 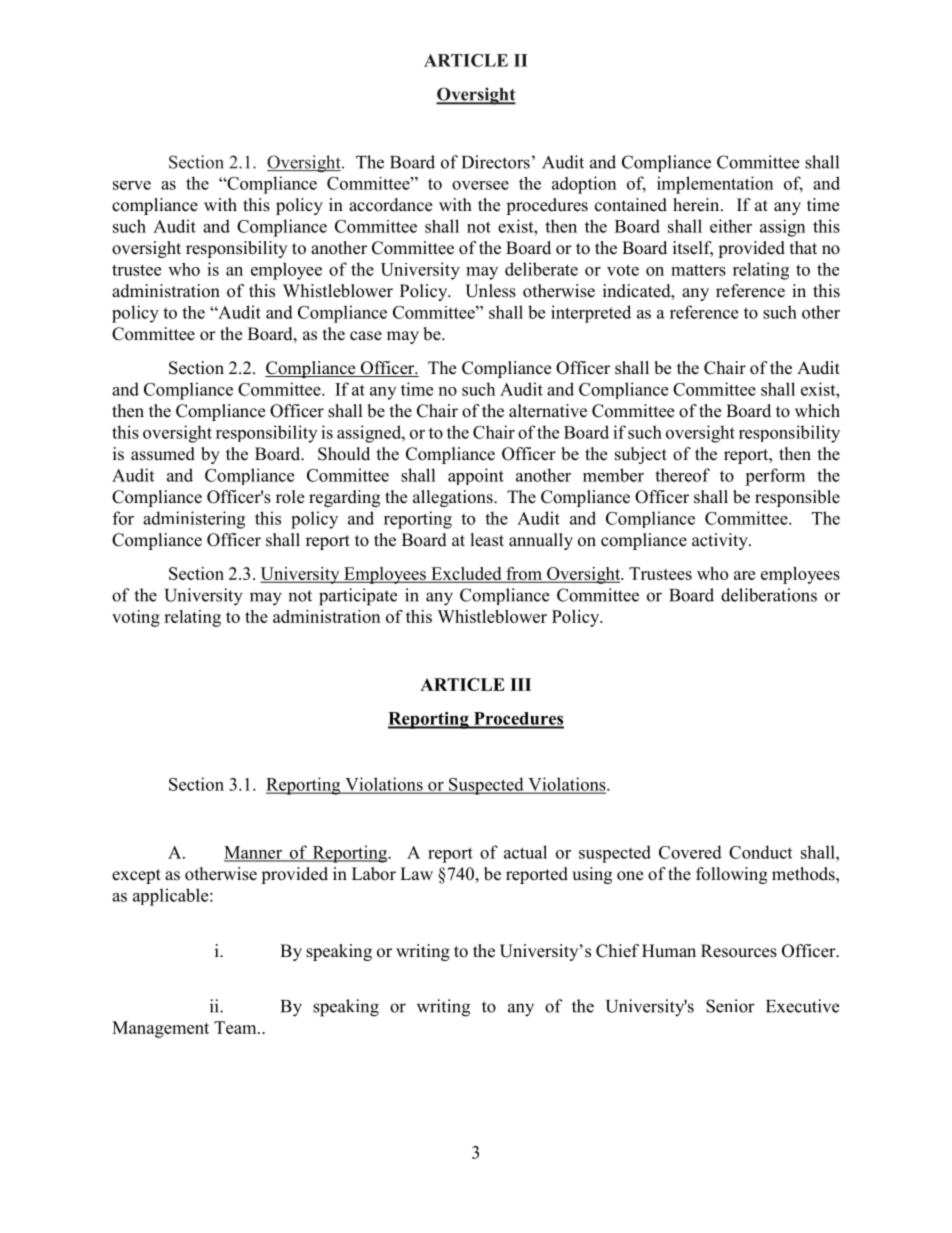 What do you see at coordinates (520, 684) in the document?
I see `III` at bounding box center [520, 684].
